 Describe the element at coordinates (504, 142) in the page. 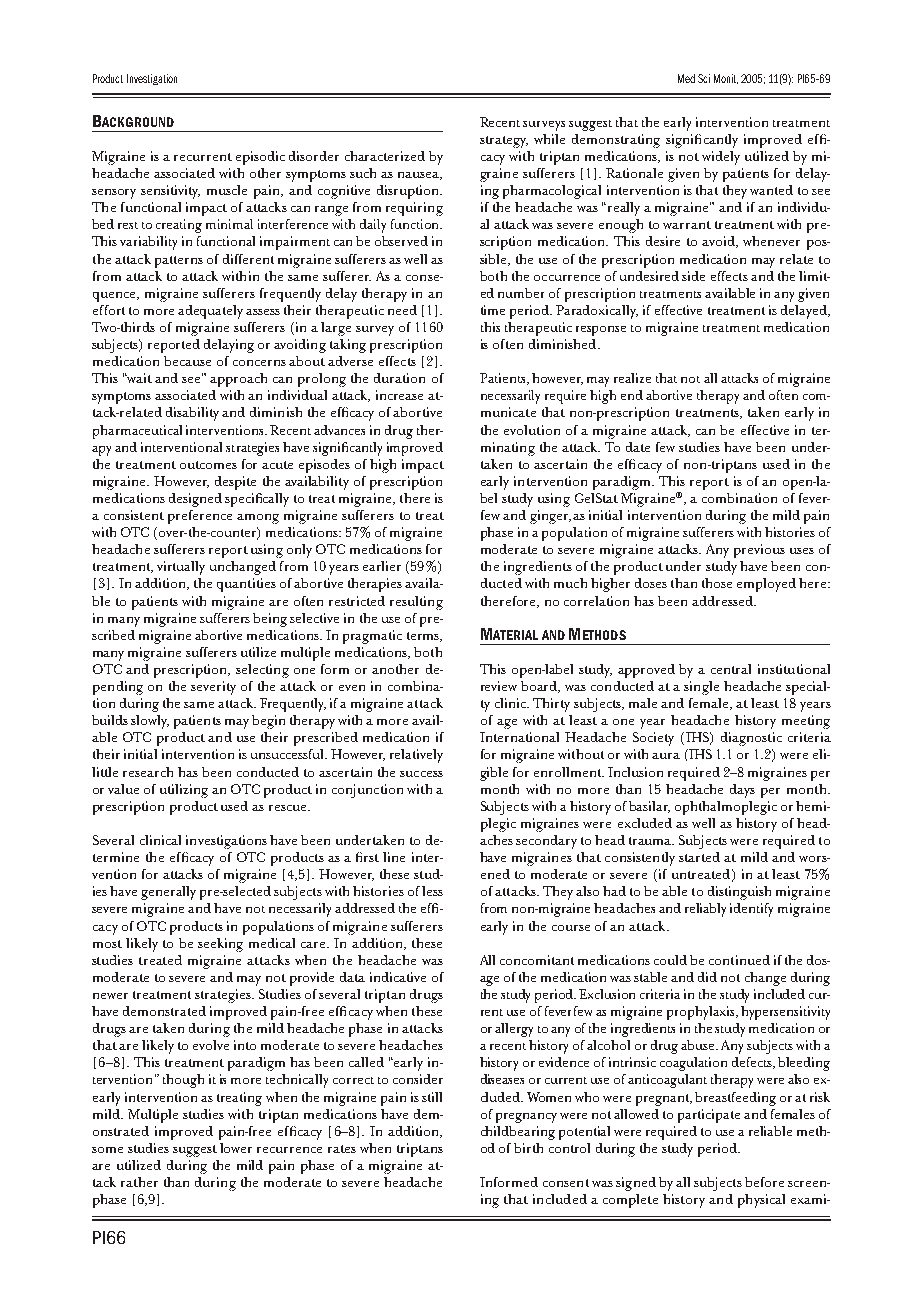

I see `strategy` at that location.
